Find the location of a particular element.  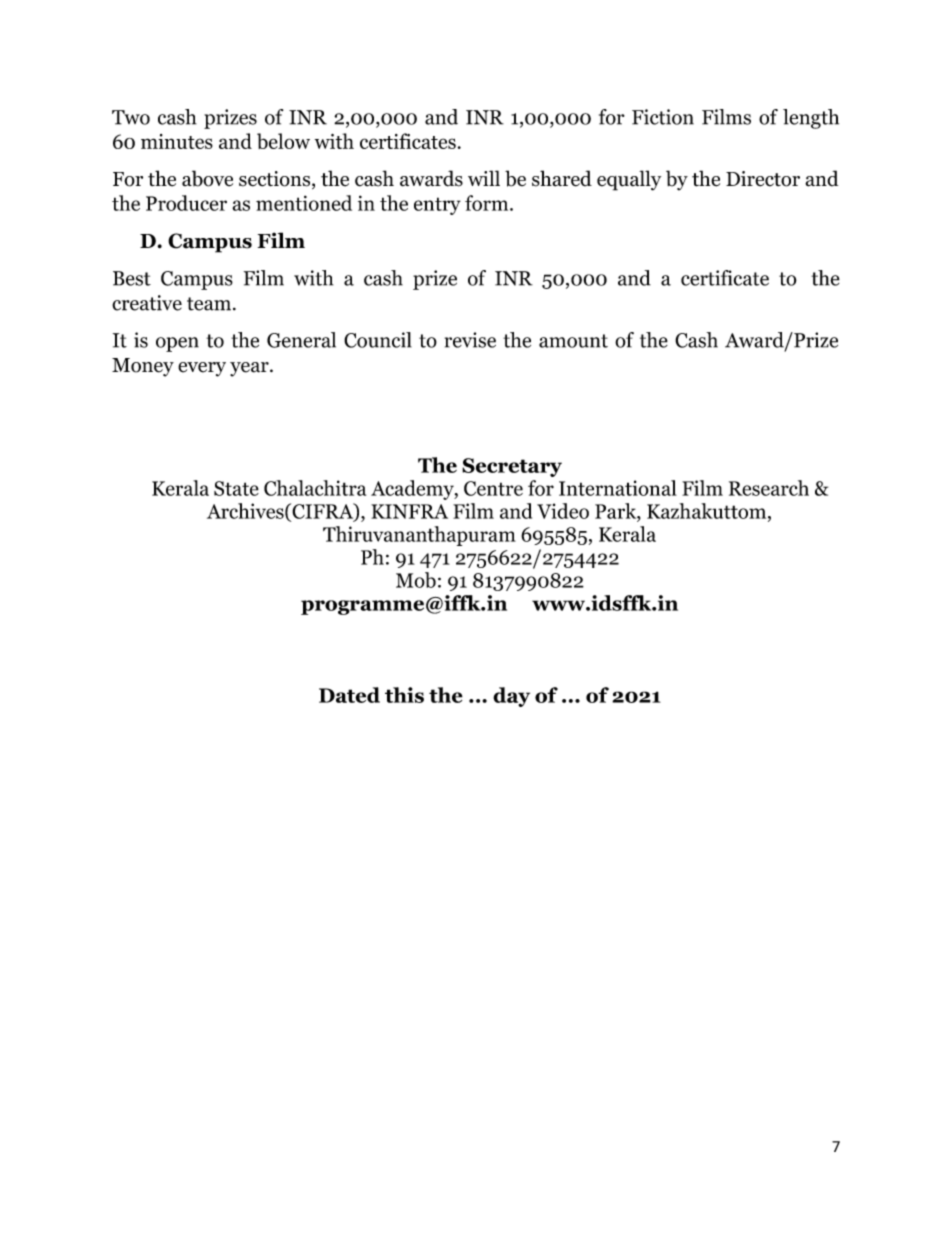

Centre is located at coordinates (493, 488).
